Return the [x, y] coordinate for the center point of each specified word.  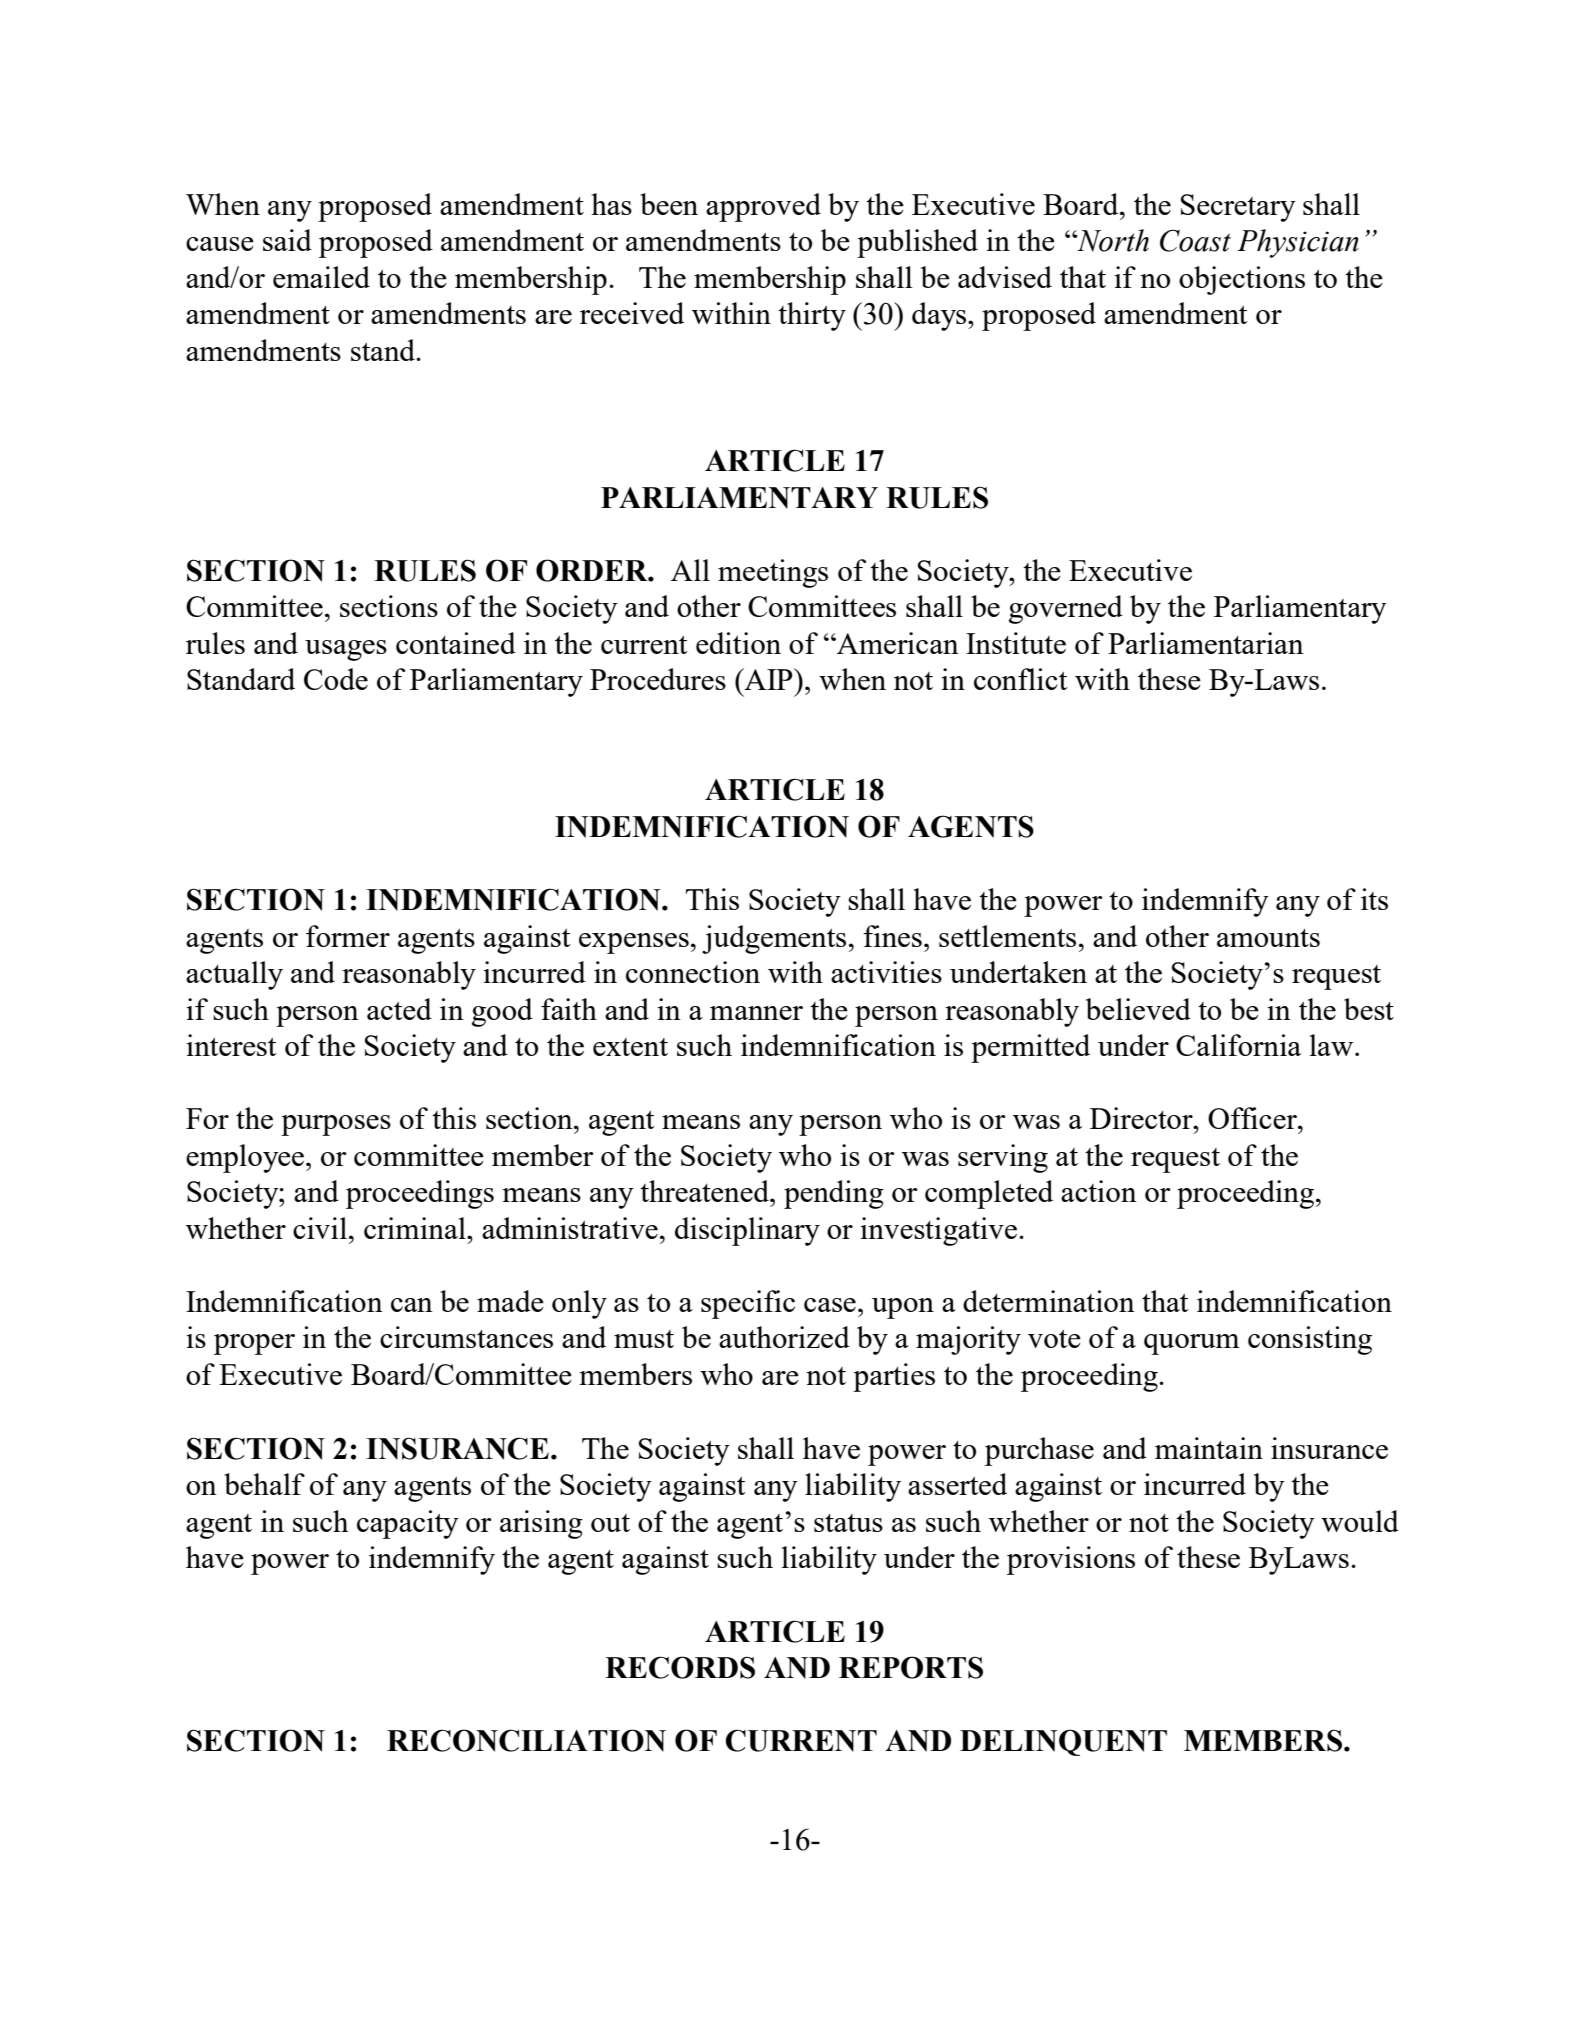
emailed [321, 277]
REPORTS [911, 1667]
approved [763, 207]
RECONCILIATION [526, 1740]
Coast [1195, 240]
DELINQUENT [1063, 1742]
